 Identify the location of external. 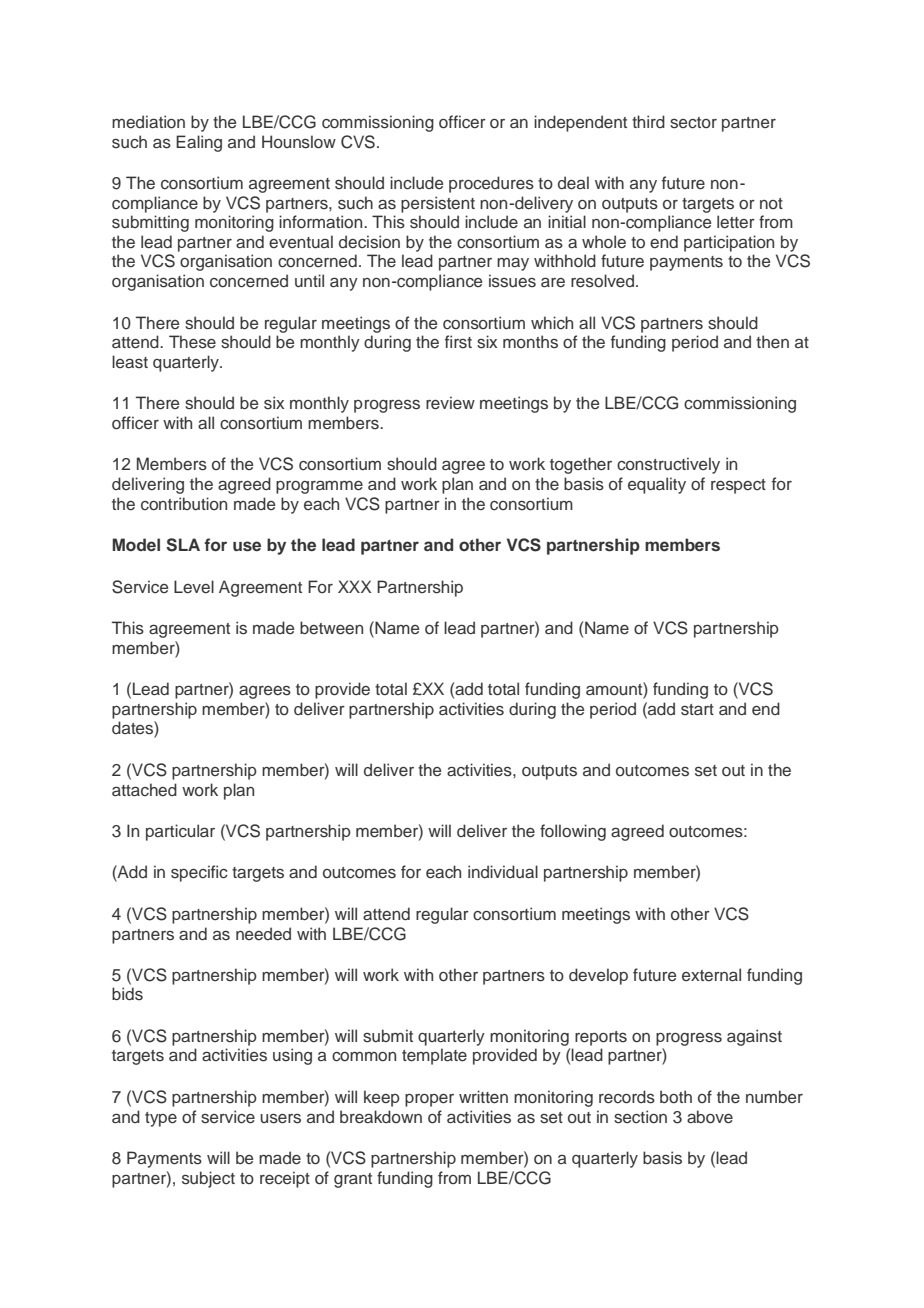
(711, 974).
